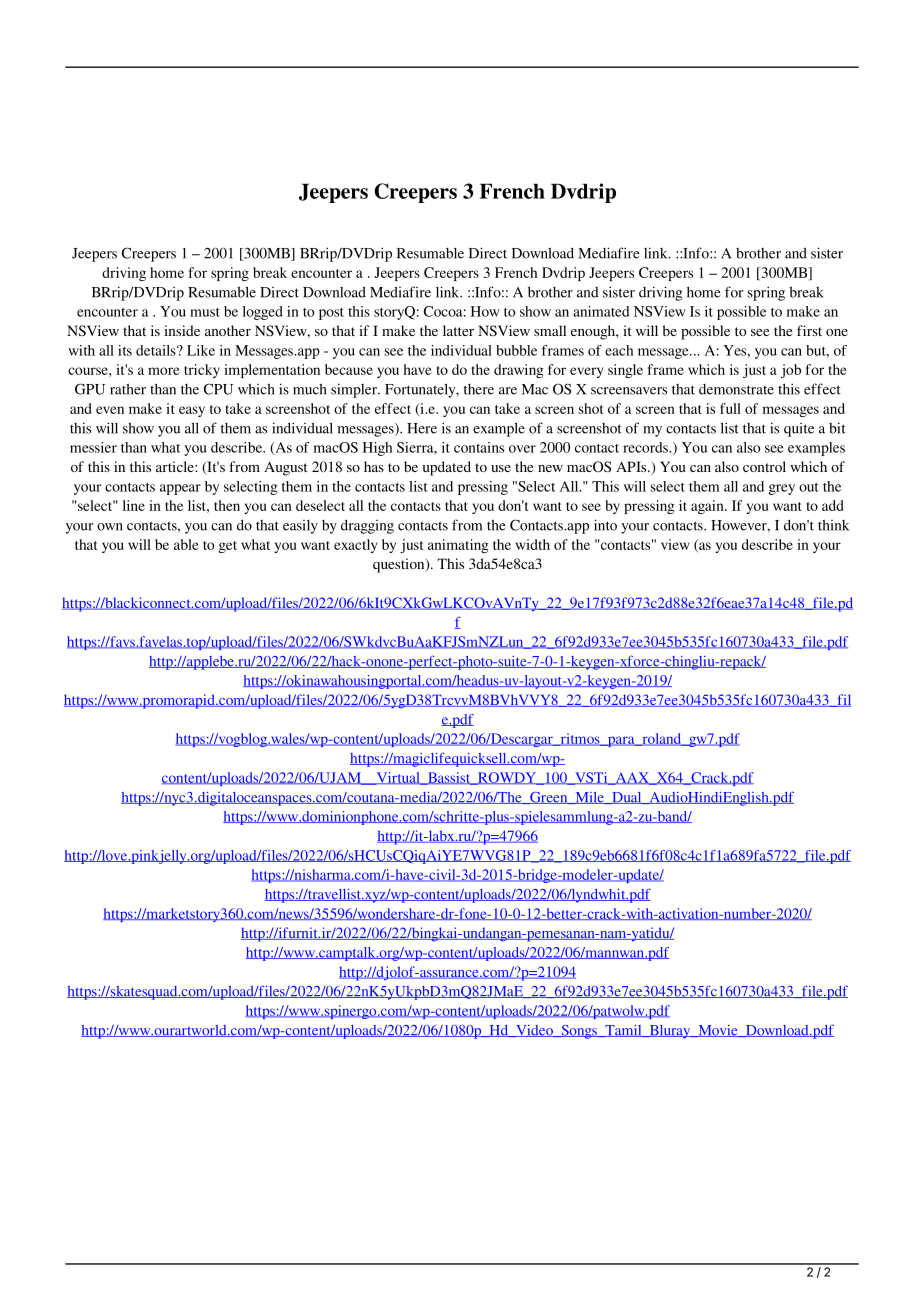 This page has width=924, height=1308. I want to click on demonstrate, so click(736, 389).
